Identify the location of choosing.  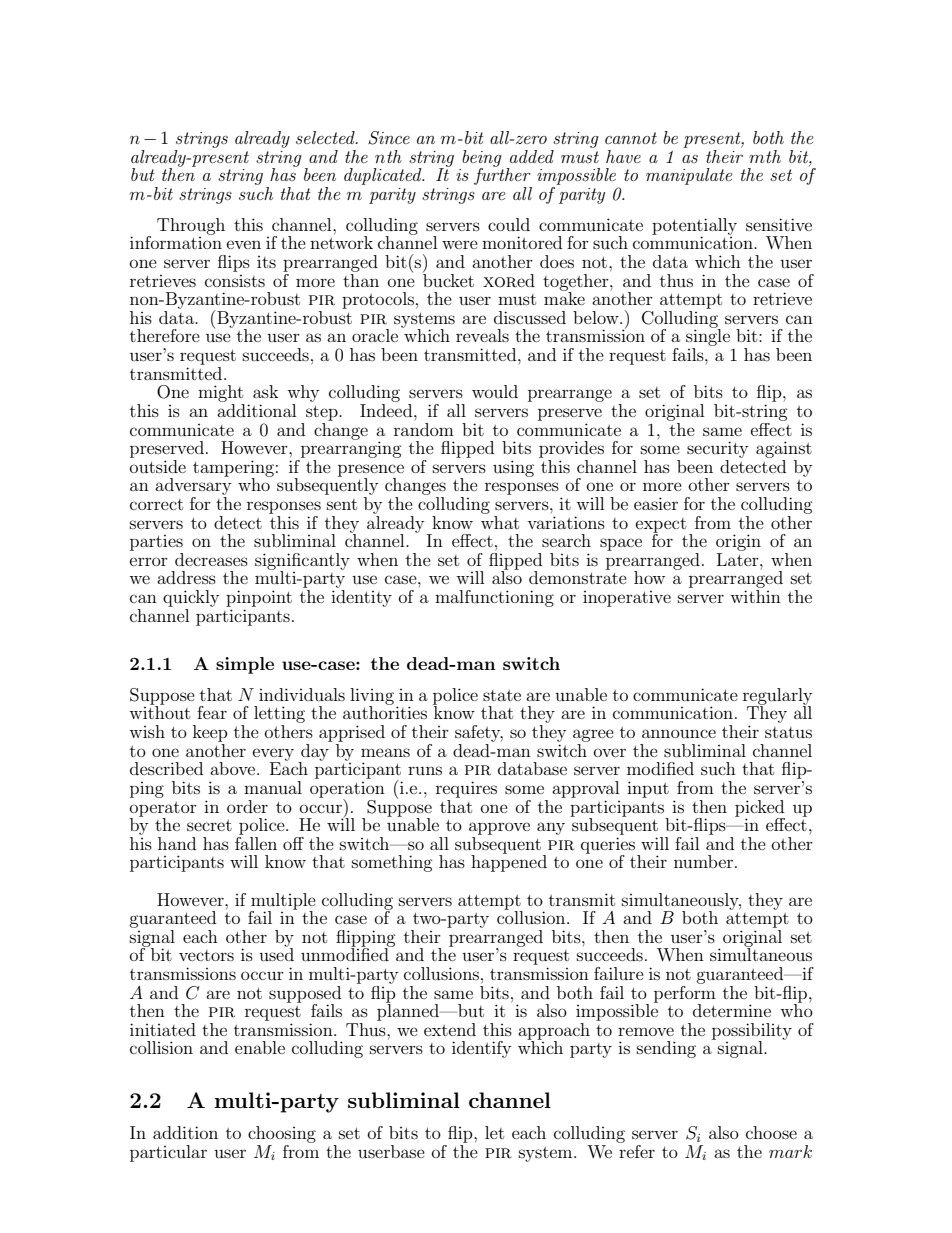
(282, 1134).
